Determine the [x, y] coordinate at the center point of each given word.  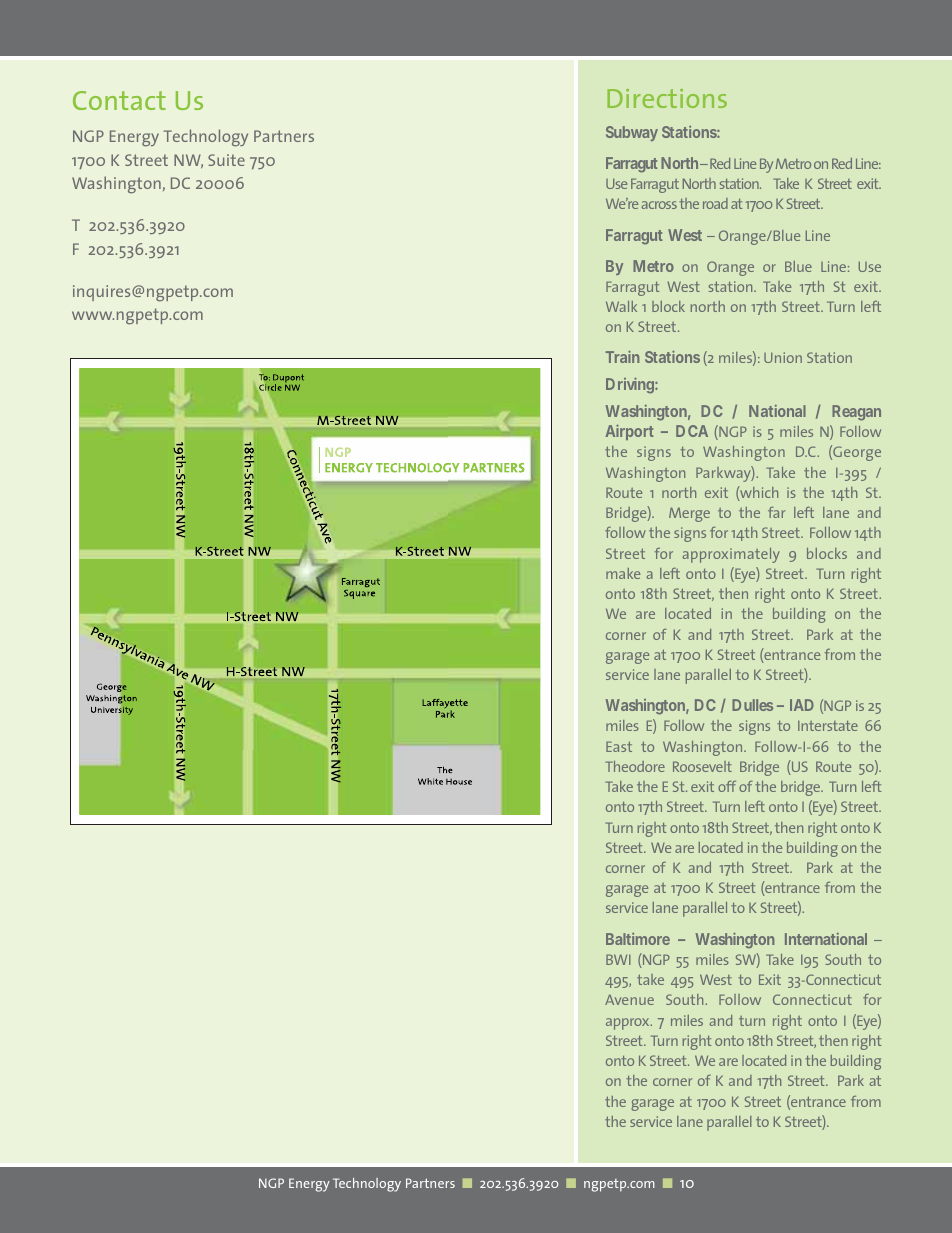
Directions [667, 98]
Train [622, 357]
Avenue [629, 999]
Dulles [752, 705]
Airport [629, 432]
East [619, 746]
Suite [226, 160]
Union [783, 357]
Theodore [635, 766]
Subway [632, 133]
